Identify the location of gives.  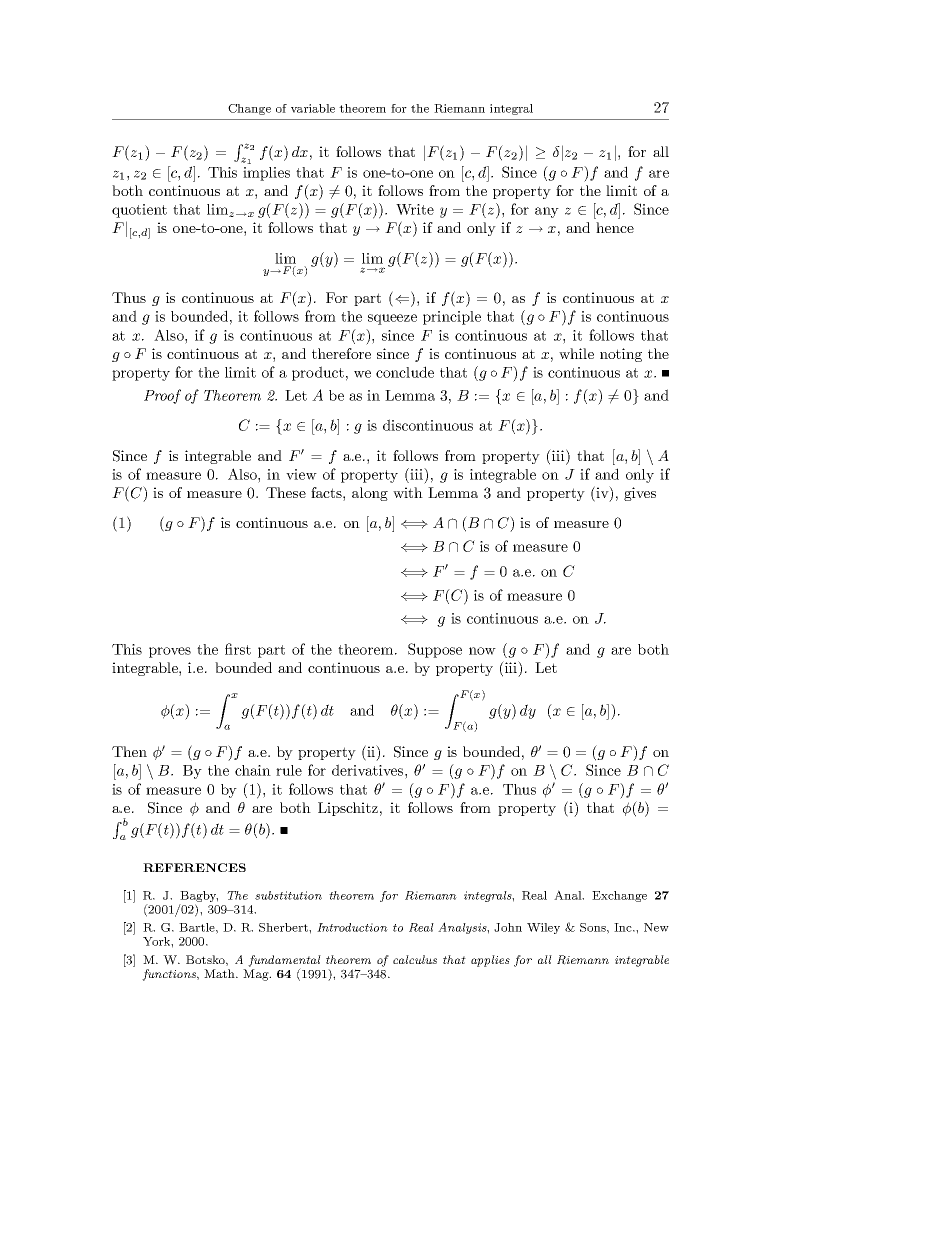
(640, 494).
